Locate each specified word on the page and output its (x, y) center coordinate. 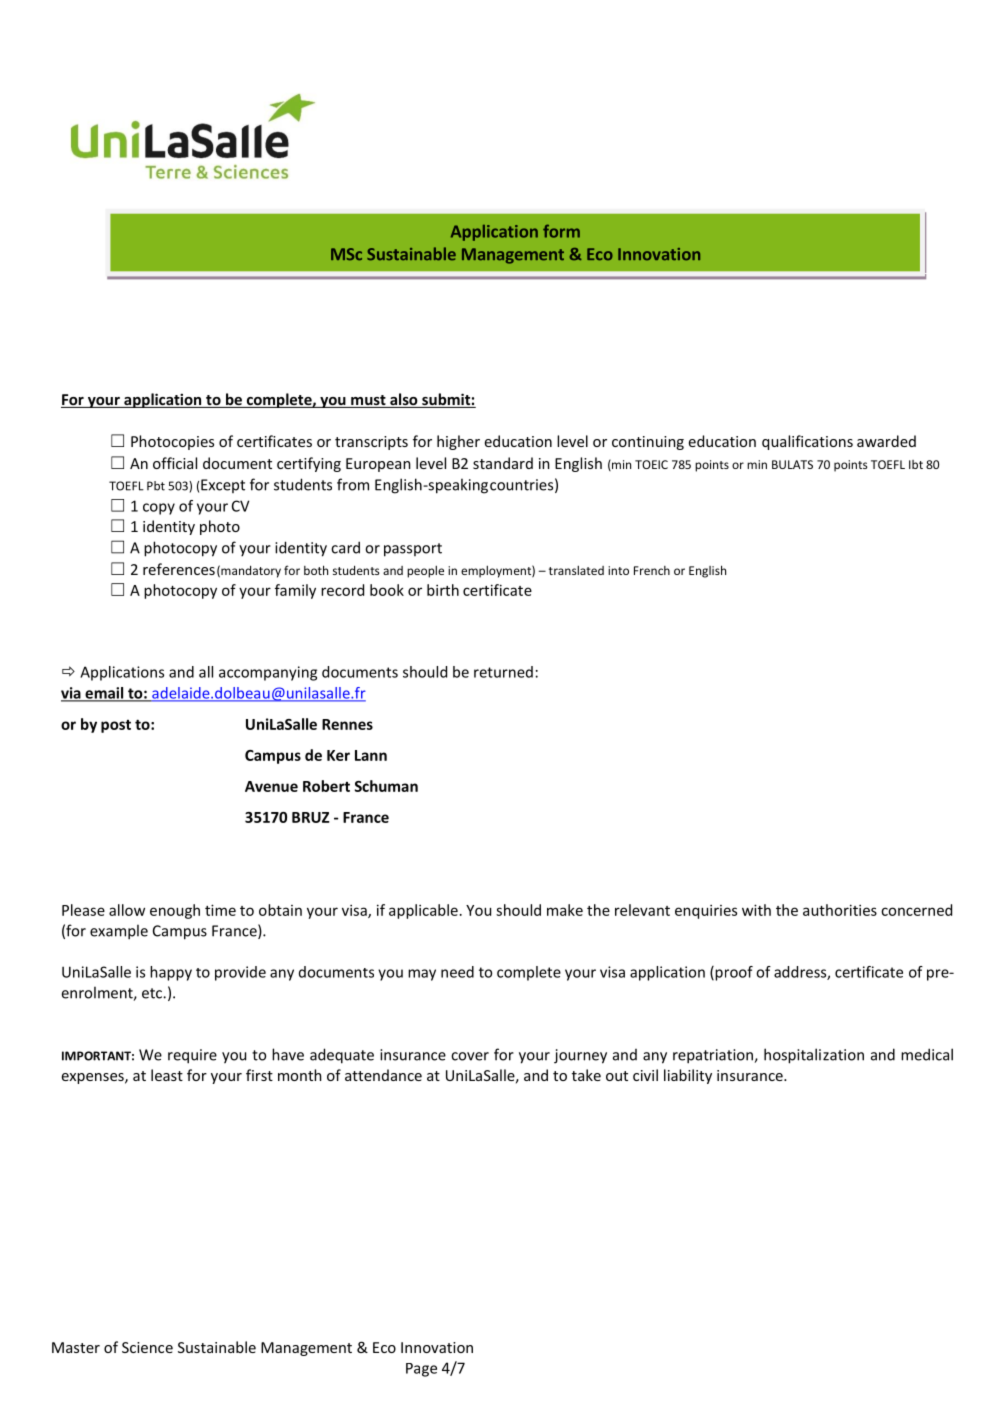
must (368, 401)
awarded (886, 441)
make (565, 910)
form (561, 231)
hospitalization (814, 1056)
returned (503, 672)
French (652, 570)
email (104, 694)
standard (503, 463)
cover (470, 1056)
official (175, 463)
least (167, 1075)
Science (147, 1347)
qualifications (807, 442)
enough (175, 911)
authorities (840, 910)
